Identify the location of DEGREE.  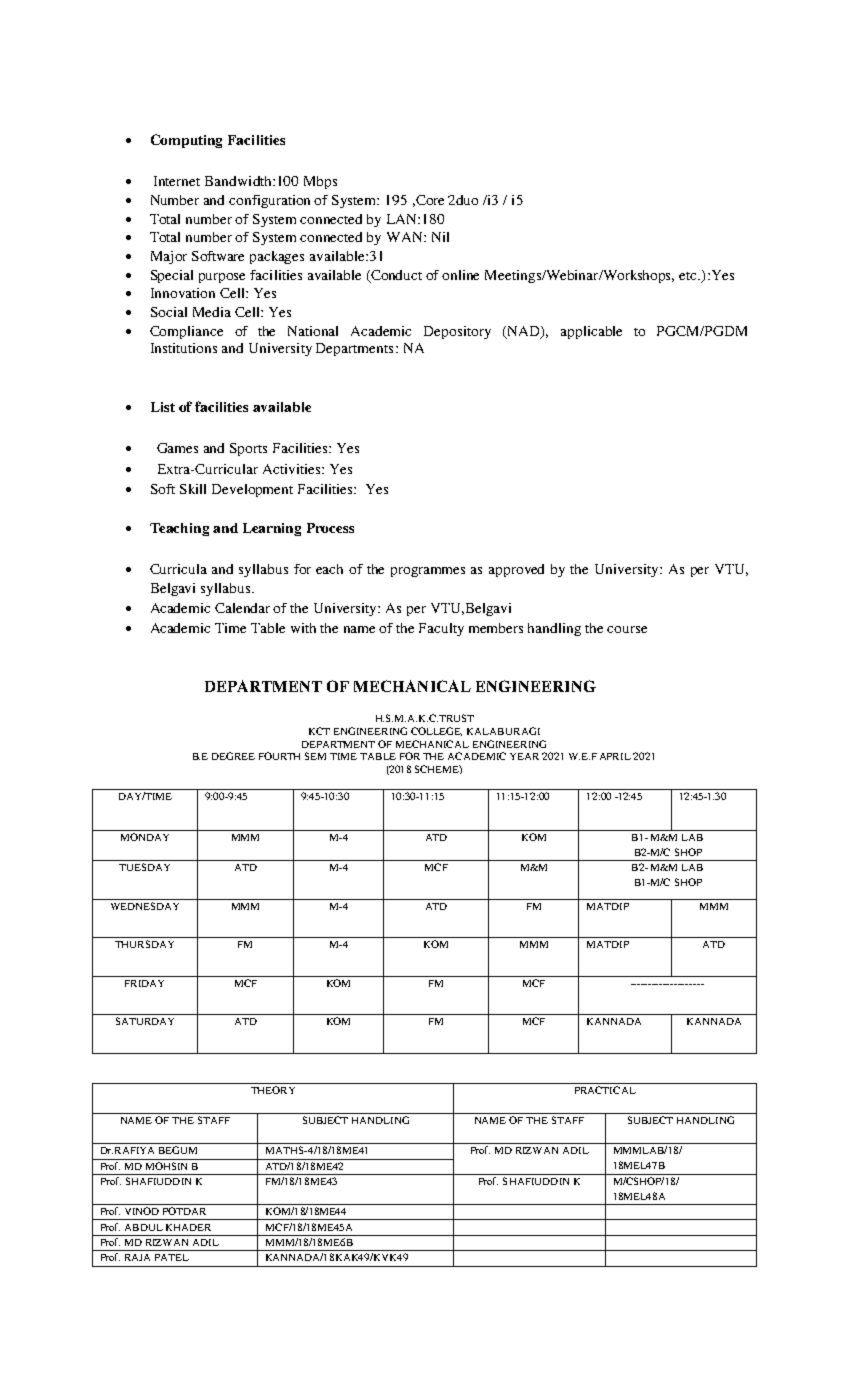
(233, 756).
